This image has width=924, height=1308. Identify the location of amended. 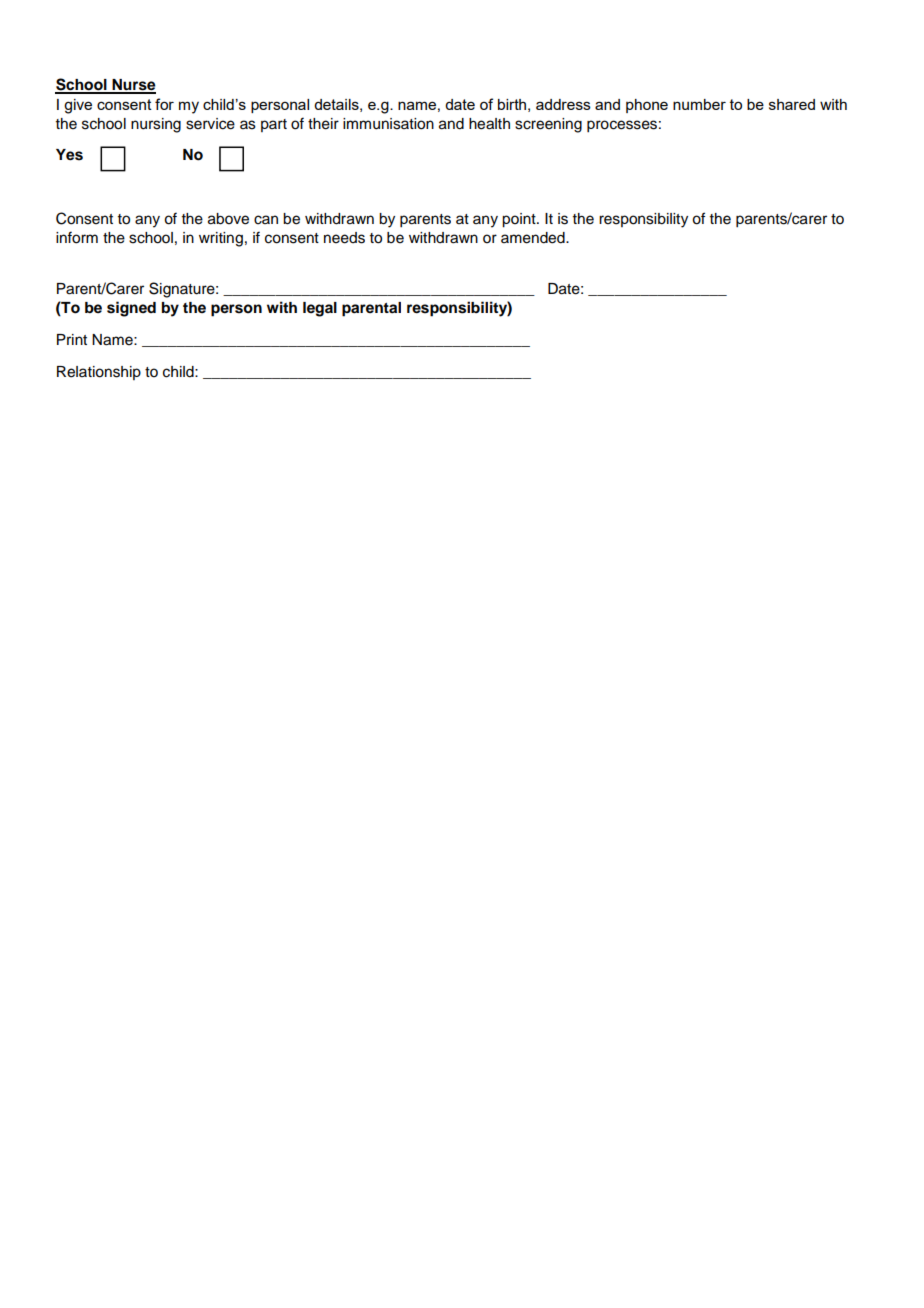
(534, 238).
